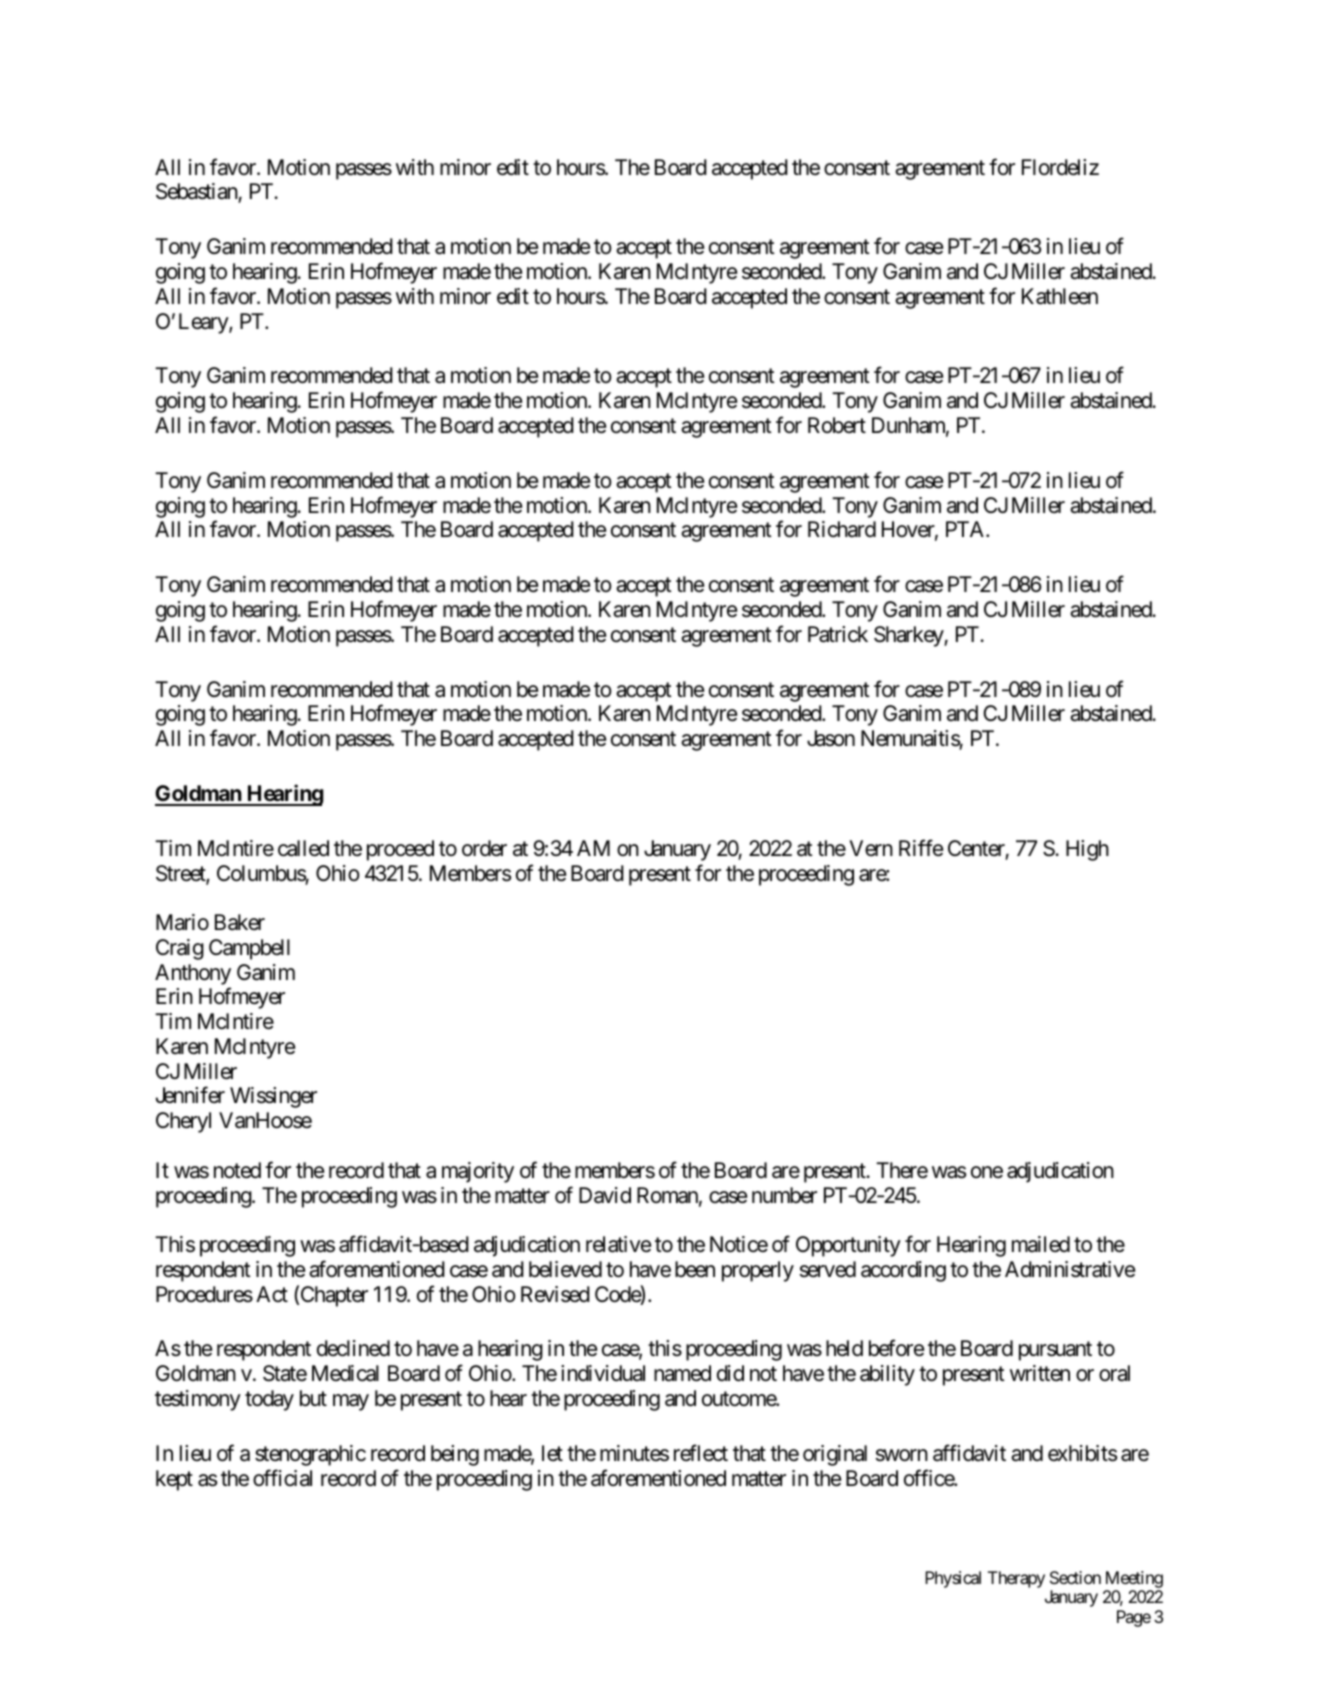 This screenshot has height=1705, width=1317. What do you see at coordinates (282, 1478) in the screenshot?
I see `official` at bounding box center [282, 1478].
